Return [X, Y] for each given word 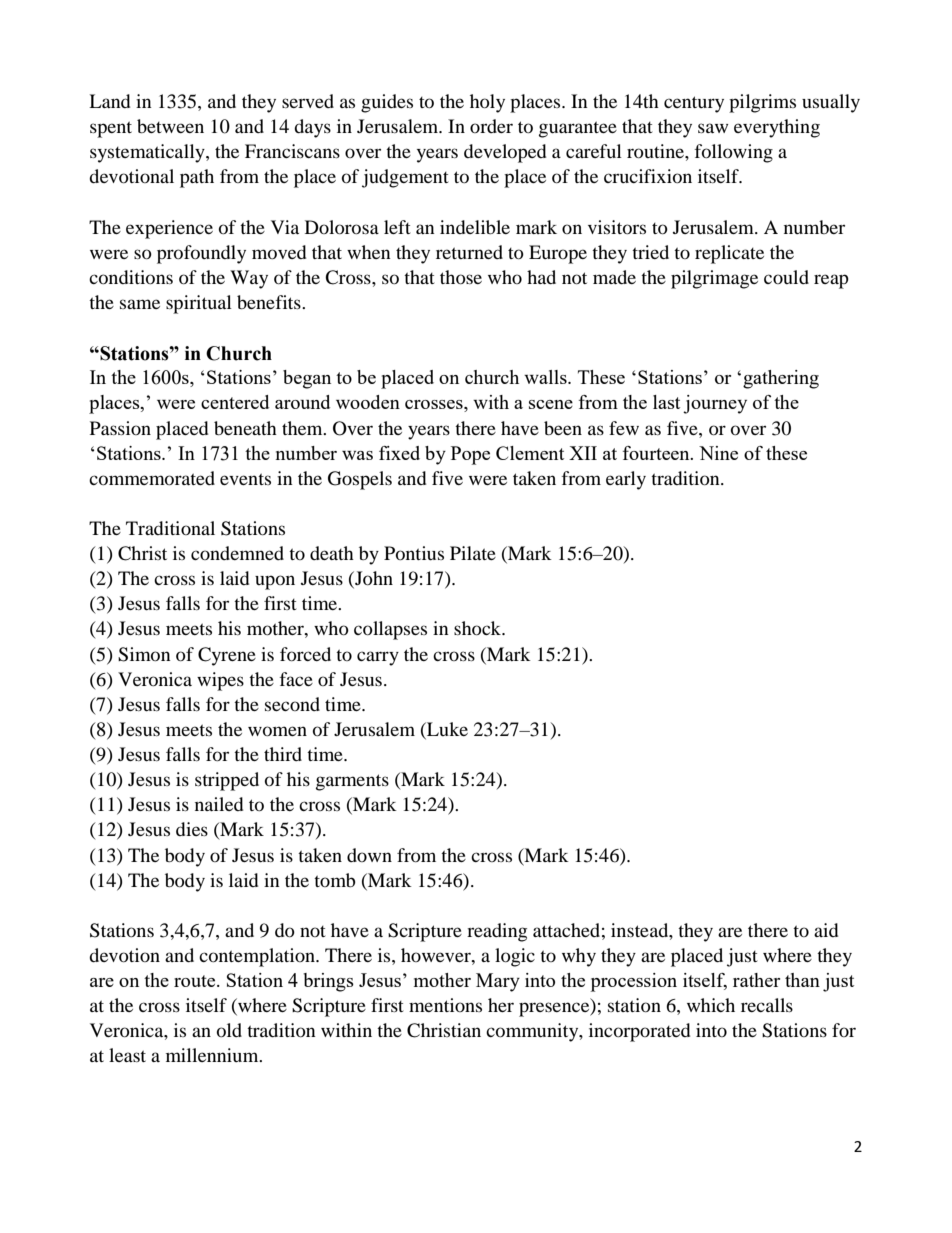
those [461, 277]
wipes [220, 681]
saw [713, 128]
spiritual [199, 304]
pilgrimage [714, 279]
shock [479, 628]
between [170, 126]
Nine [718, 453]
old [229, 1030]
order [491, 126]
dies [192, 829]
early [626, 480]
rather [756, 980]
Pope [470, 455]
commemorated [152, 478]
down [369, 855]
